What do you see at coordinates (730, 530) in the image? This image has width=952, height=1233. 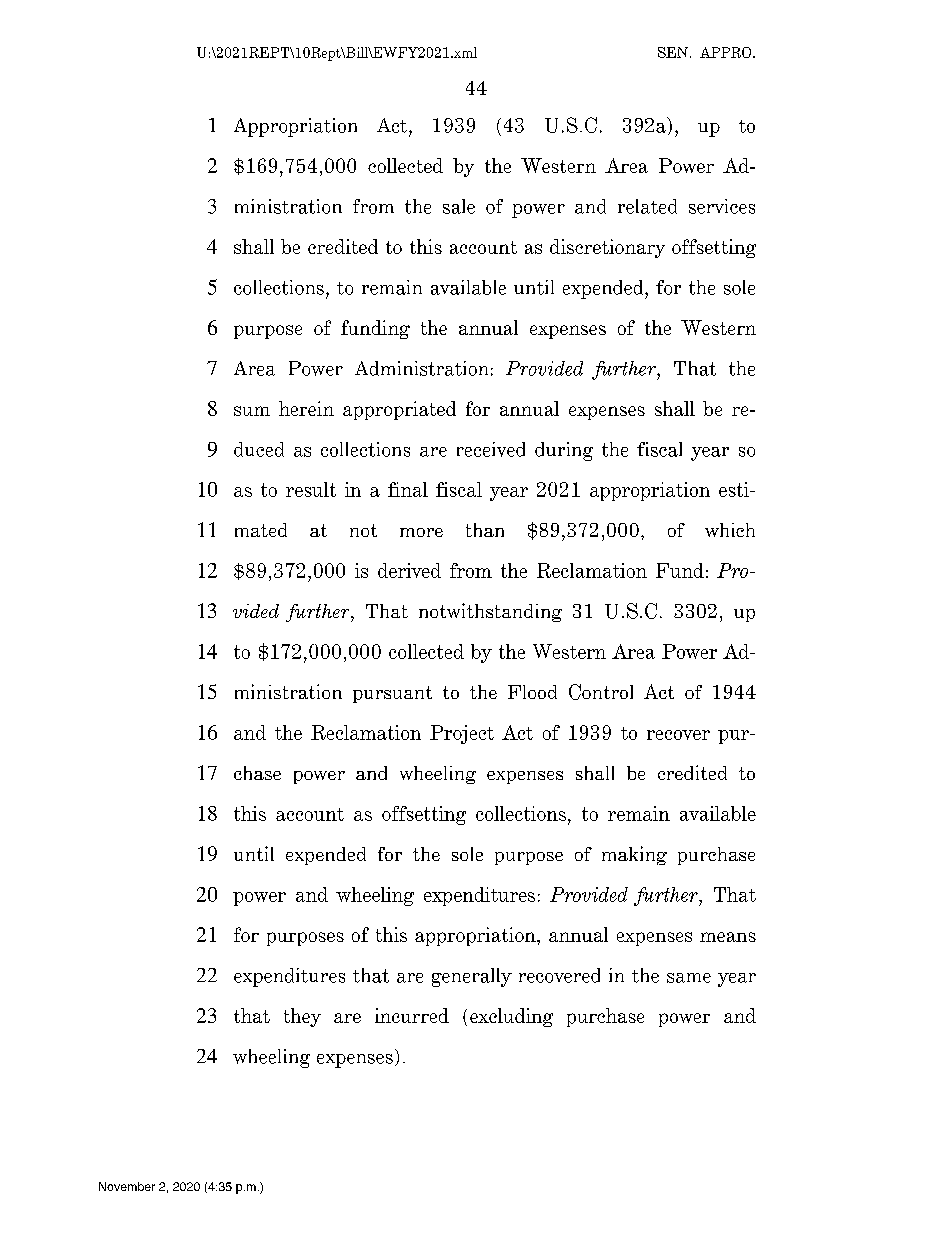 I see `which` at bounding box center [730, 530].
